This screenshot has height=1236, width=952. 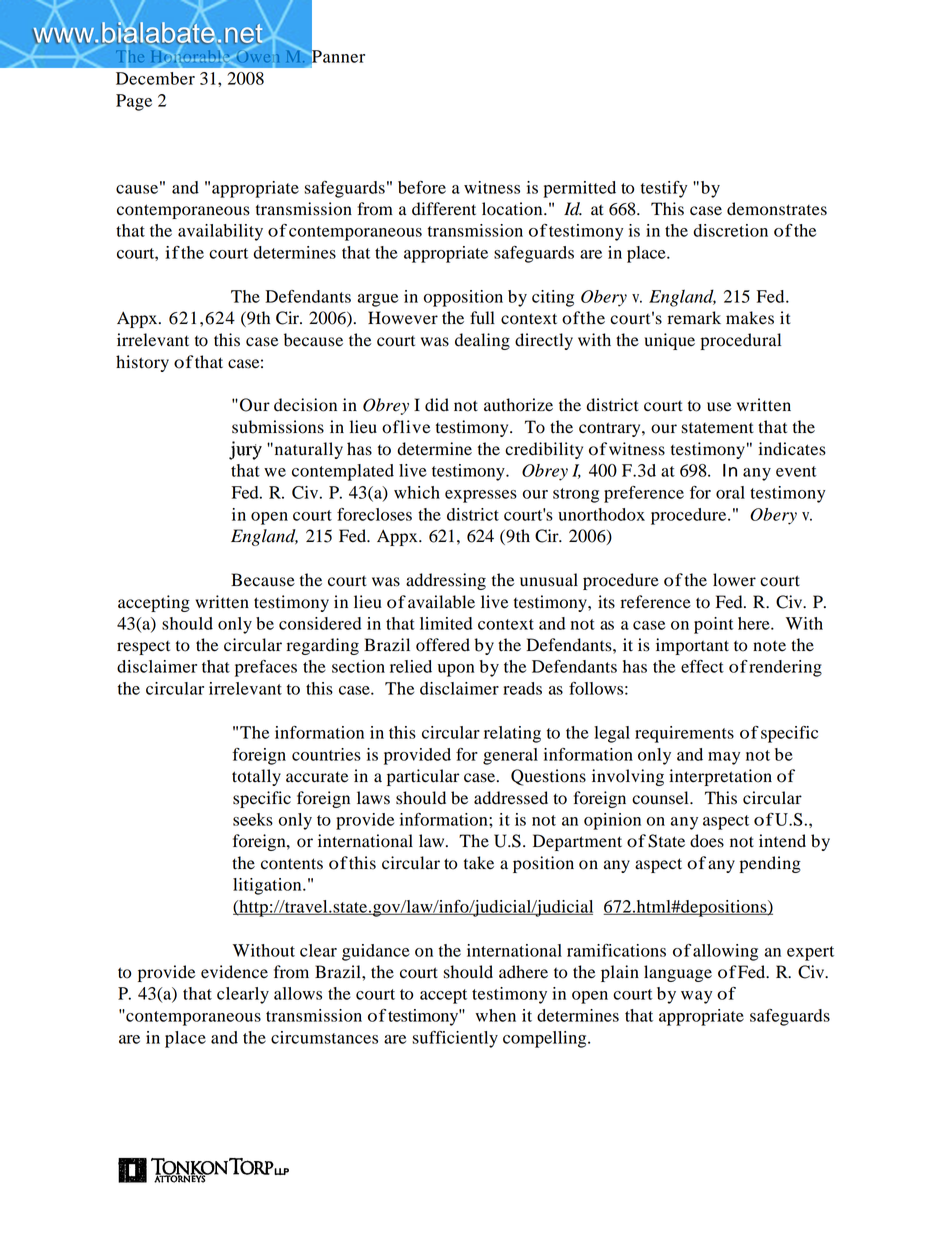 What do you see at coordinates (257, 57) in the screenshot?
I see `Owen` at bounding box center [257, 57].
